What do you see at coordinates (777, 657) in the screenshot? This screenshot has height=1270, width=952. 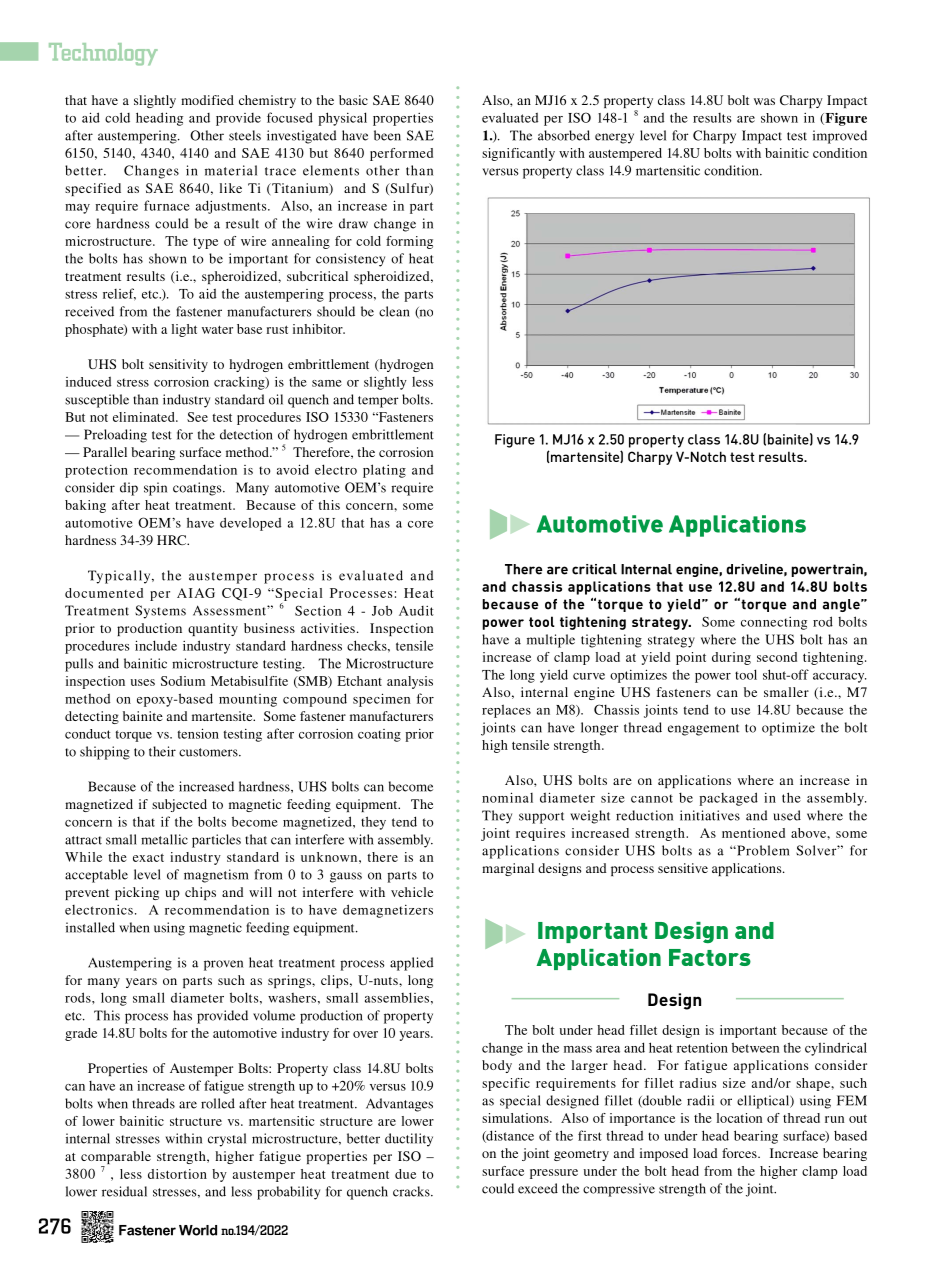 I see `second` at bounding box center [777, 657].
